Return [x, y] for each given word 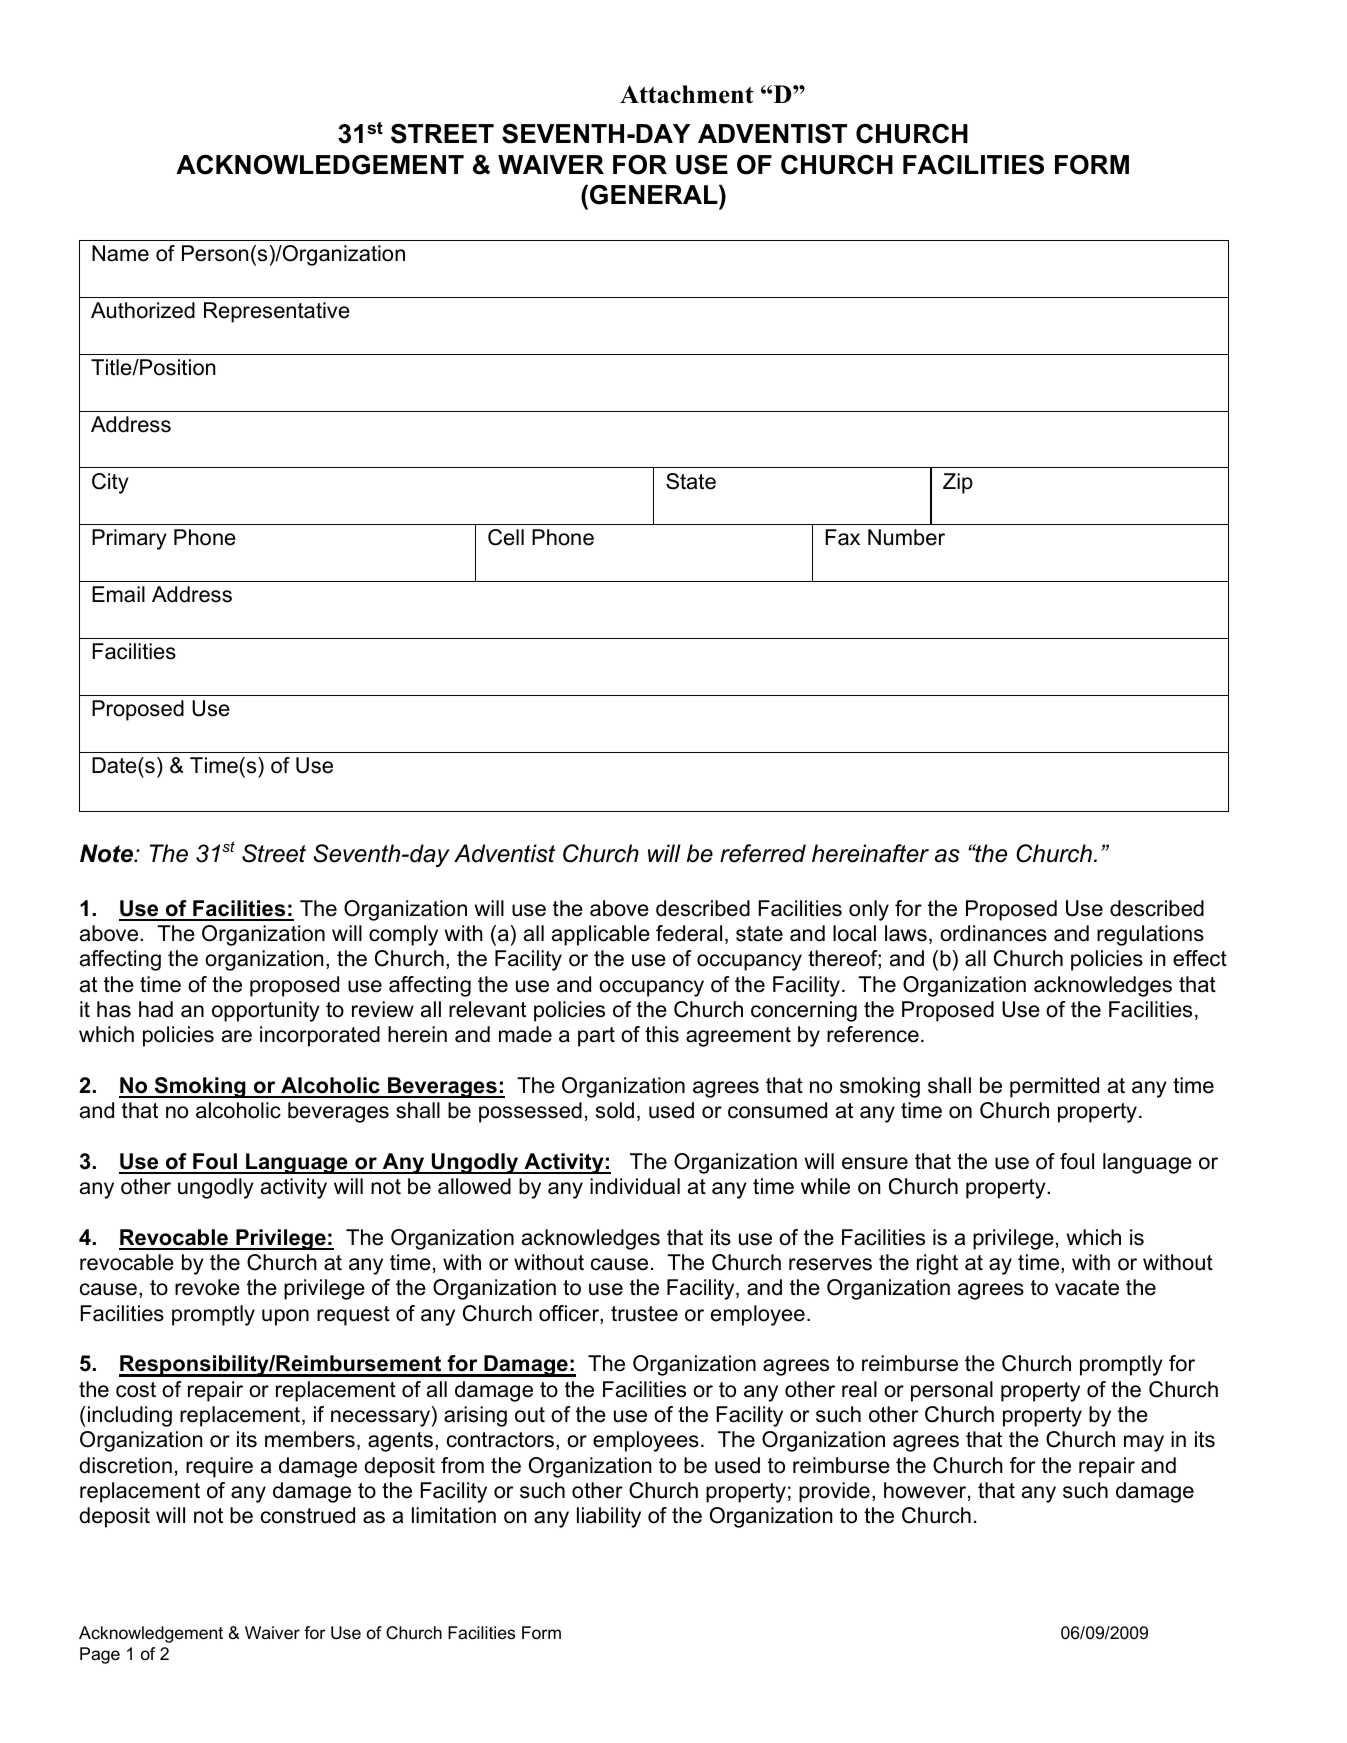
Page [100, 1655]
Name [120, 253]
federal [689, 933]
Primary [129, 539]
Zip [958, 483]
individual [635, 1186]
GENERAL [655, 194]
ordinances [993, 933]
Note [108, 853]
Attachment [687, 94]
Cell [506, 537]
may [1144, 1443]
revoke [207, 1287]
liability [609, 1517]
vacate [1087, 1288]
